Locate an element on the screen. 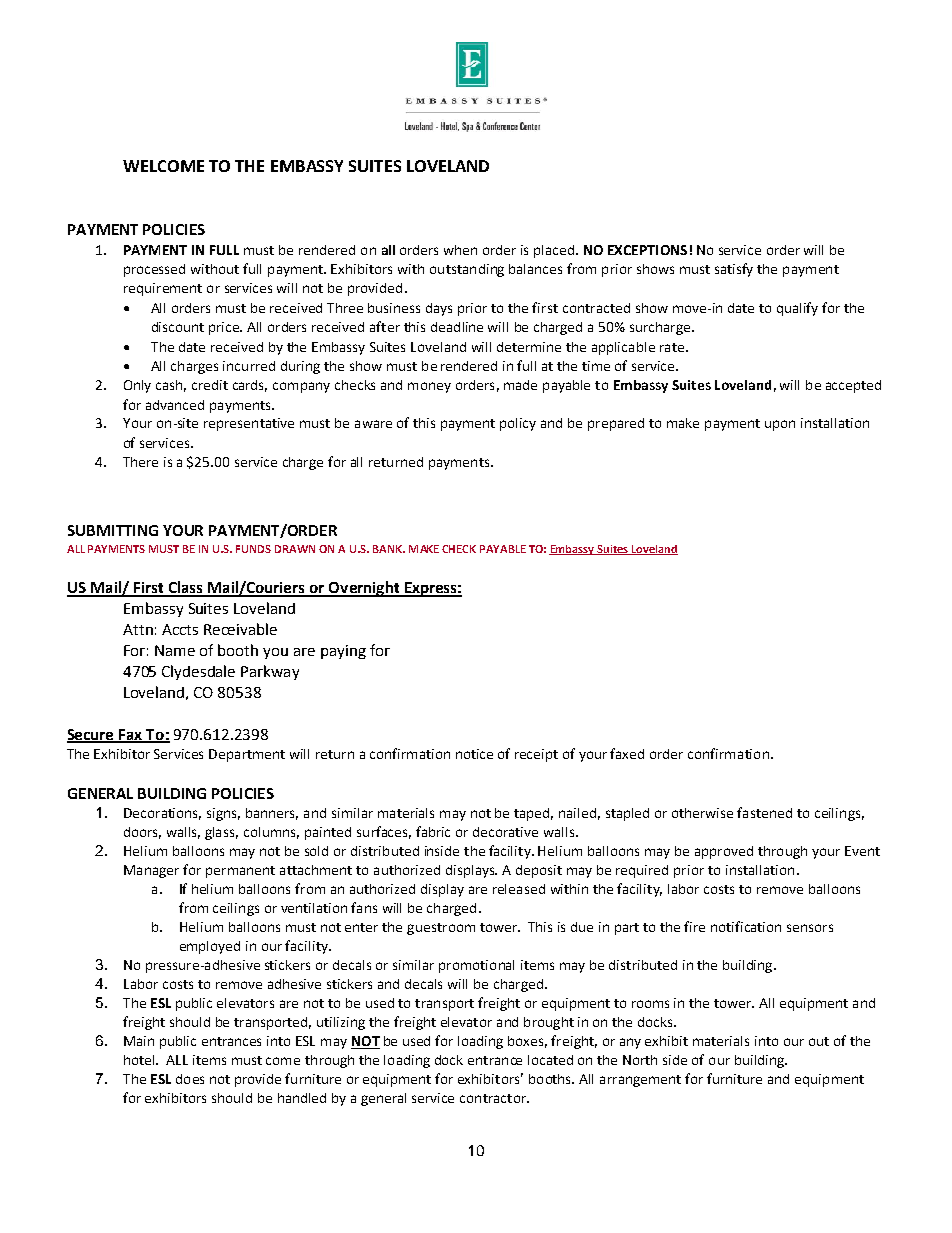 The width and height of the screenshot is (952, 1233). fastened is located at coordinates (764, 812).
